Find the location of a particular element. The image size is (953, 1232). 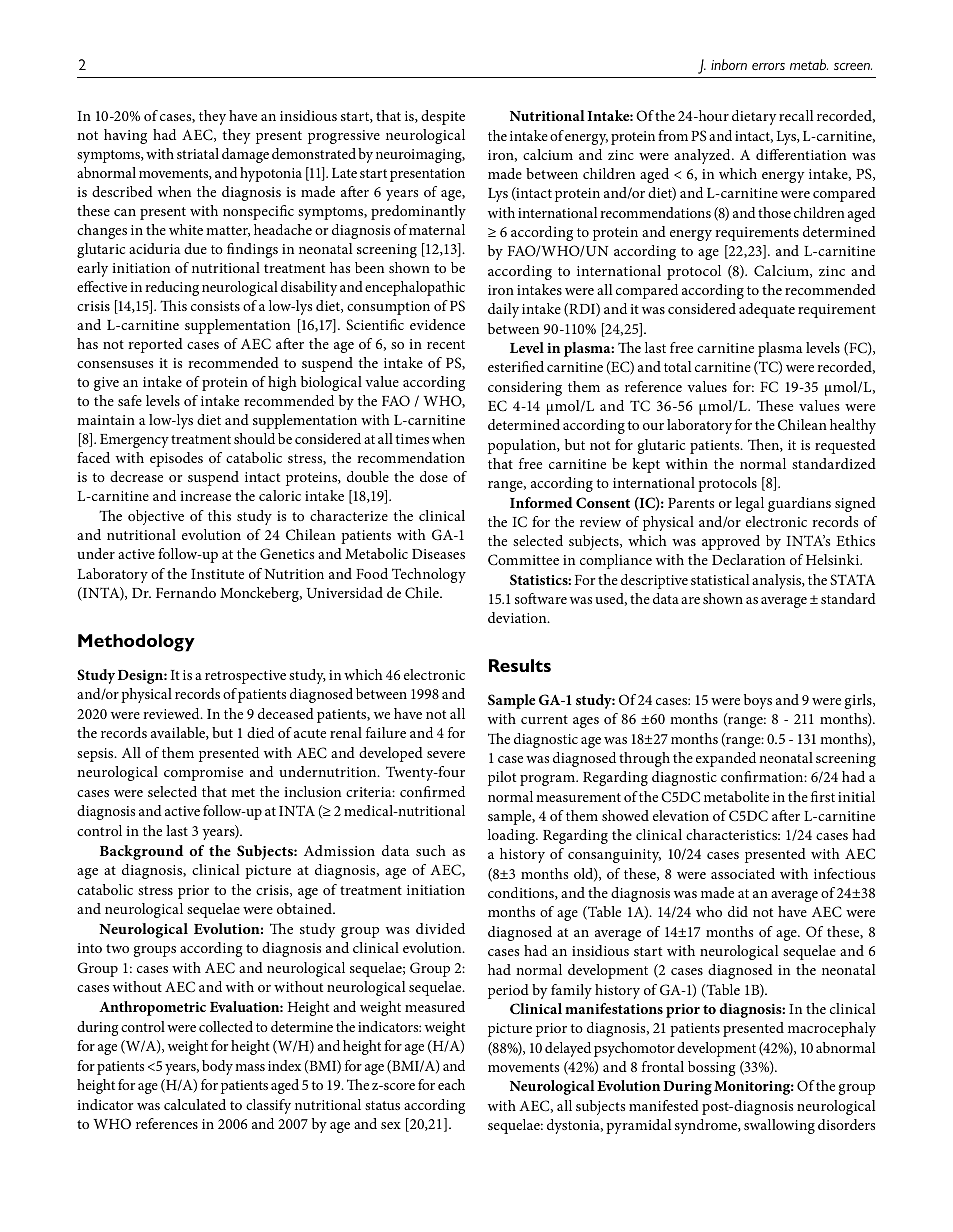

Fernando is located at coordinates (186, 592).
